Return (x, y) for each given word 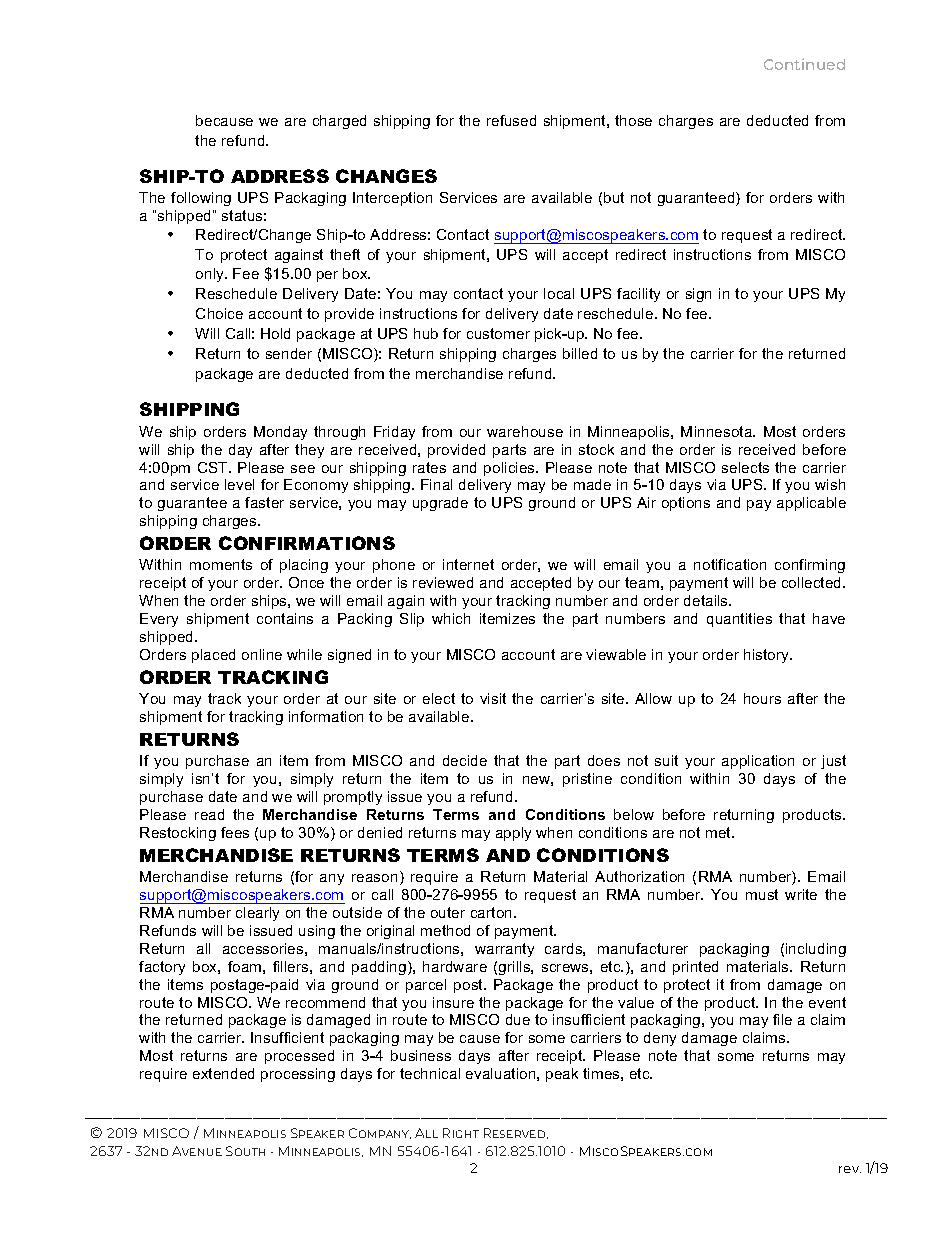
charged (339, 122)
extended (223, 1073)
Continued (804, 64)
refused (511, 120)
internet (468, 564)
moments (221, 564)
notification (730, 564)
